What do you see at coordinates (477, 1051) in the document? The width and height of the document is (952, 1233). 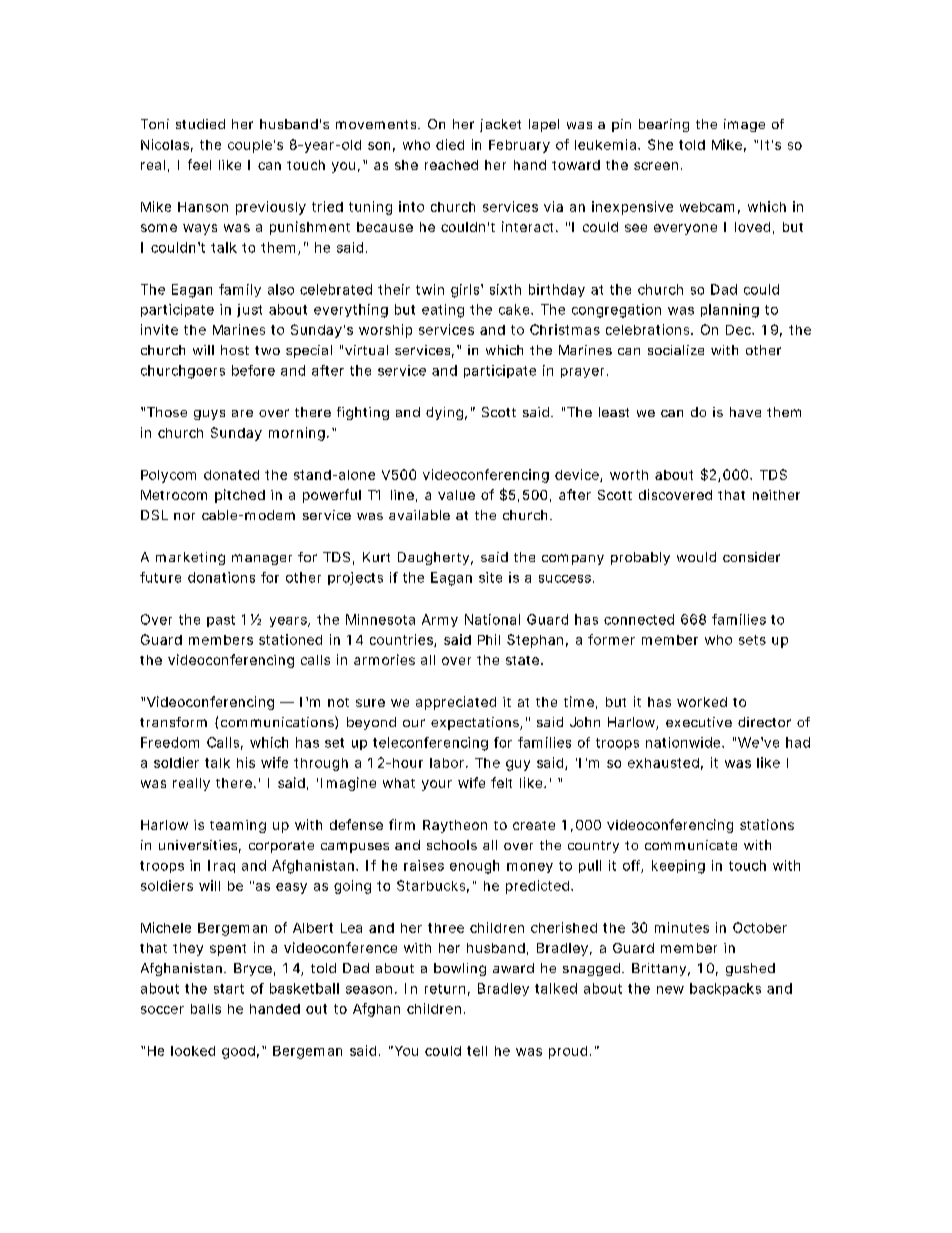 I see `tell` at bounding box center [477, 1051].
